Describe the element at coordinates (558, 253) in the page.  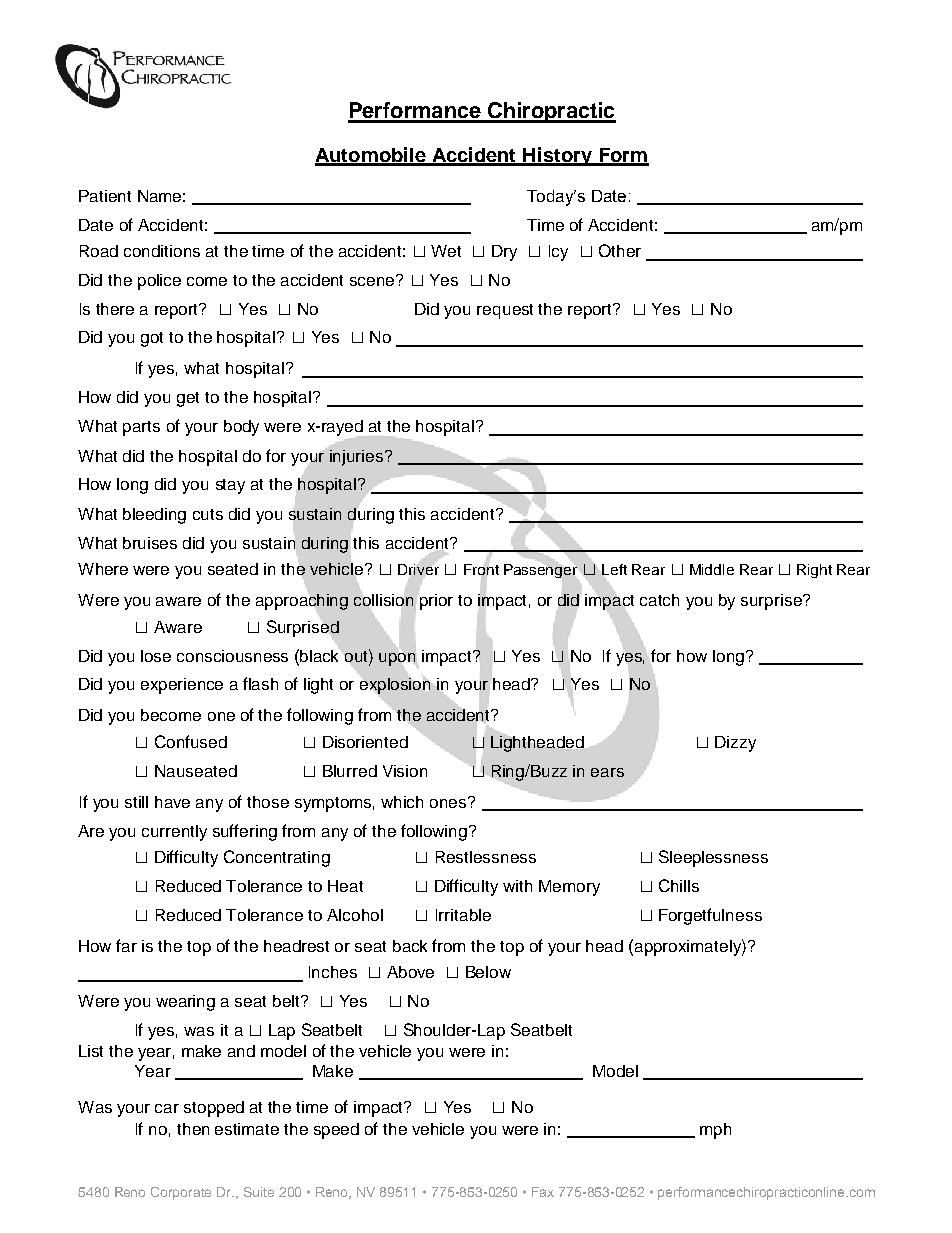
I see `Icy` at that location.
